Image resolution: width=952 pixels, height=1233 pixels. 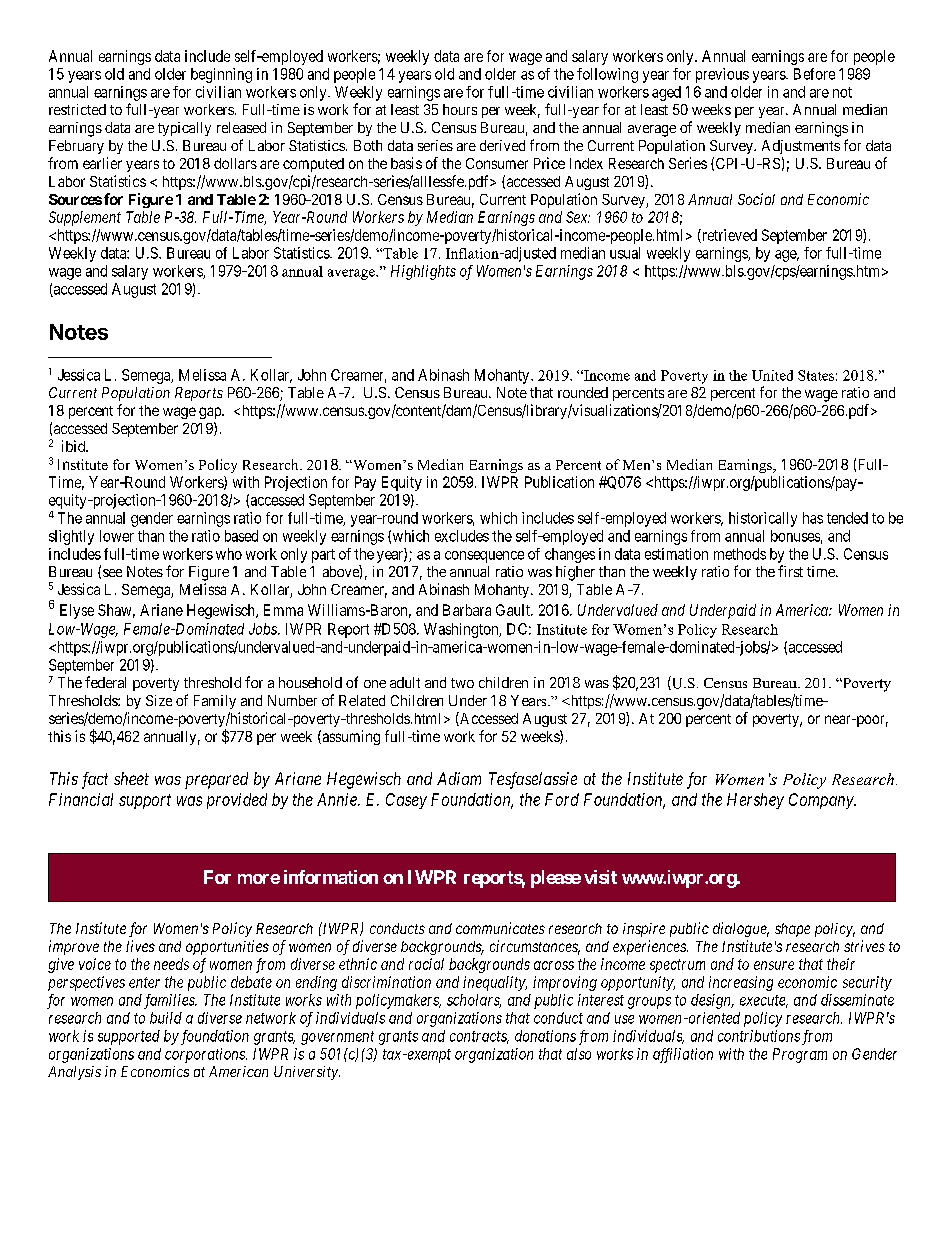 What do you see at coordinates (460, 109) in the document?
I see `hours` at bounding box center [460, 109].
